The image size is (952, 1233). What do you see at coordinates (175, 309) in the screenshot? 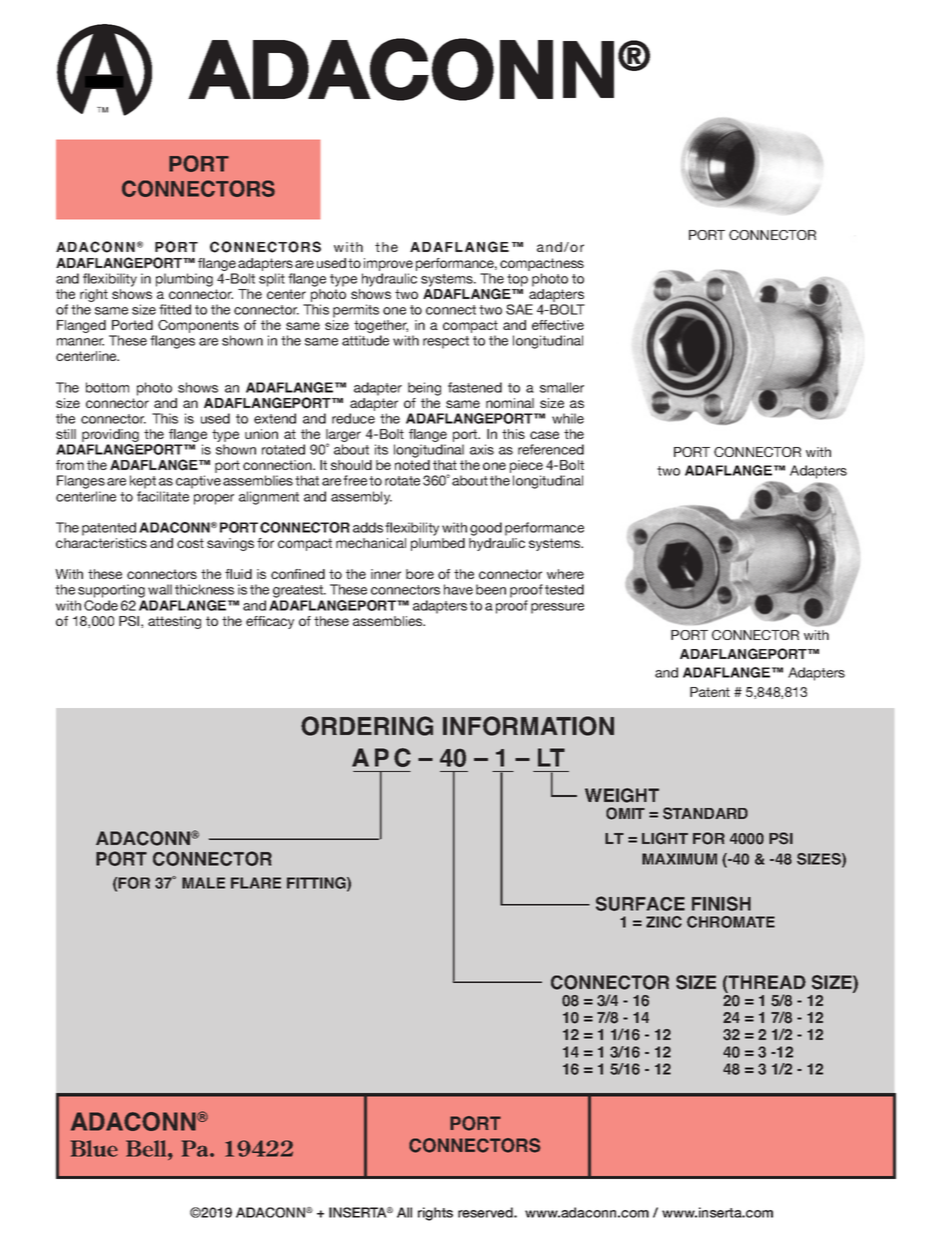
I see `fitted` at bounding box center [175, 309].
